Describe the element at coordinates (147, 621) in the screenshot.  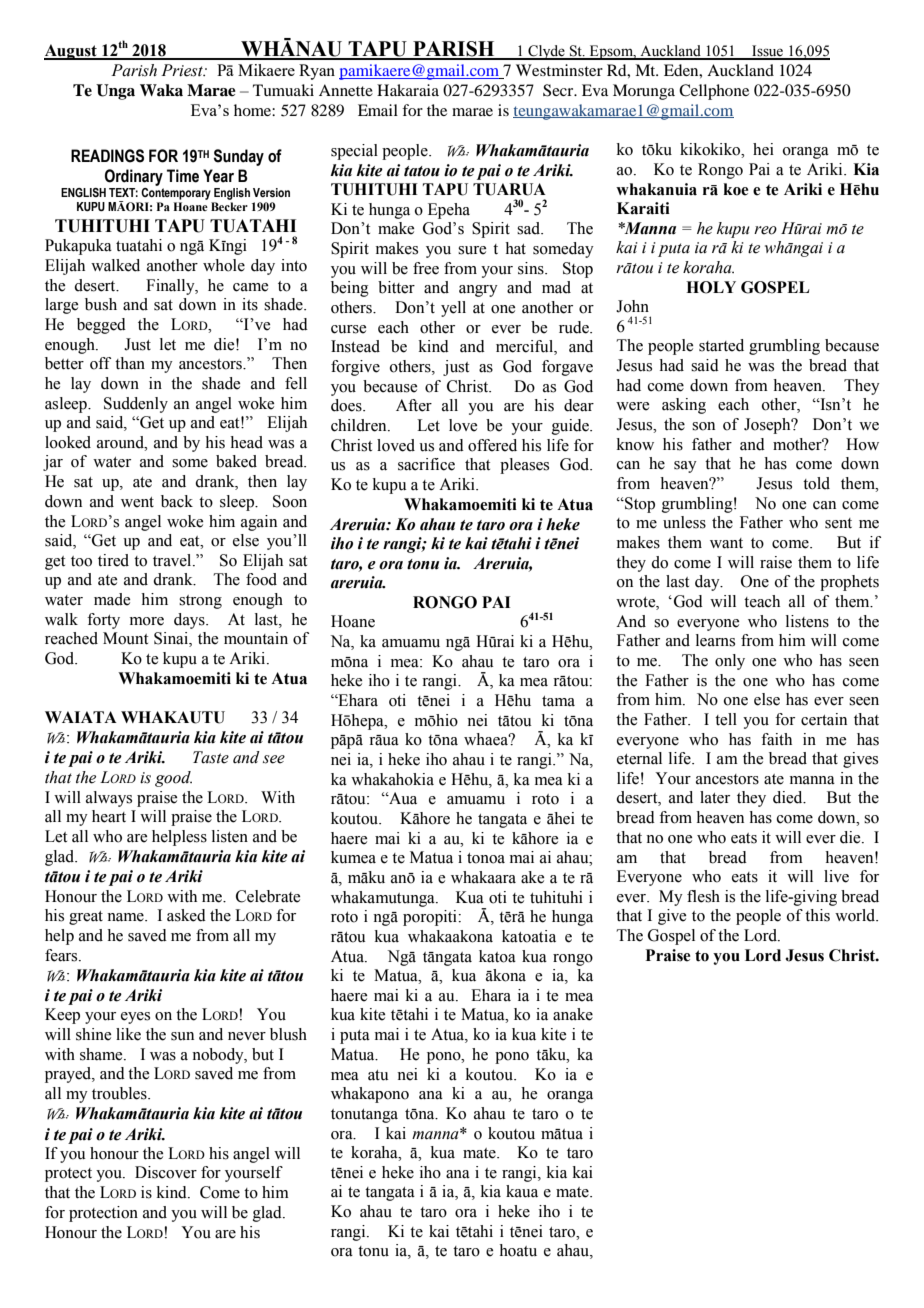
I see `more` at that location.
